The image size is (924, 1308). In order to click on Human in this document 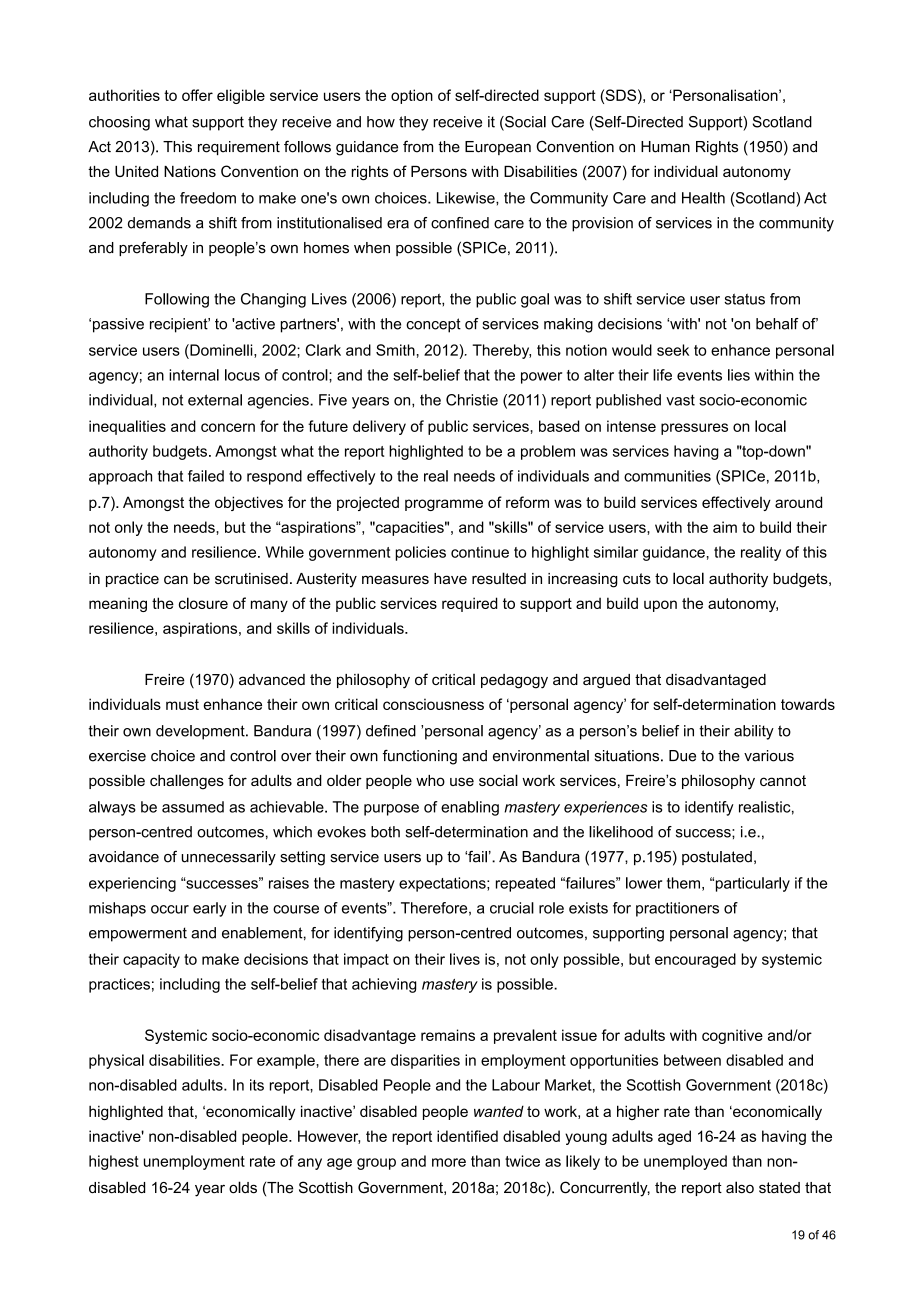, I will do `click(665, 147)`.
